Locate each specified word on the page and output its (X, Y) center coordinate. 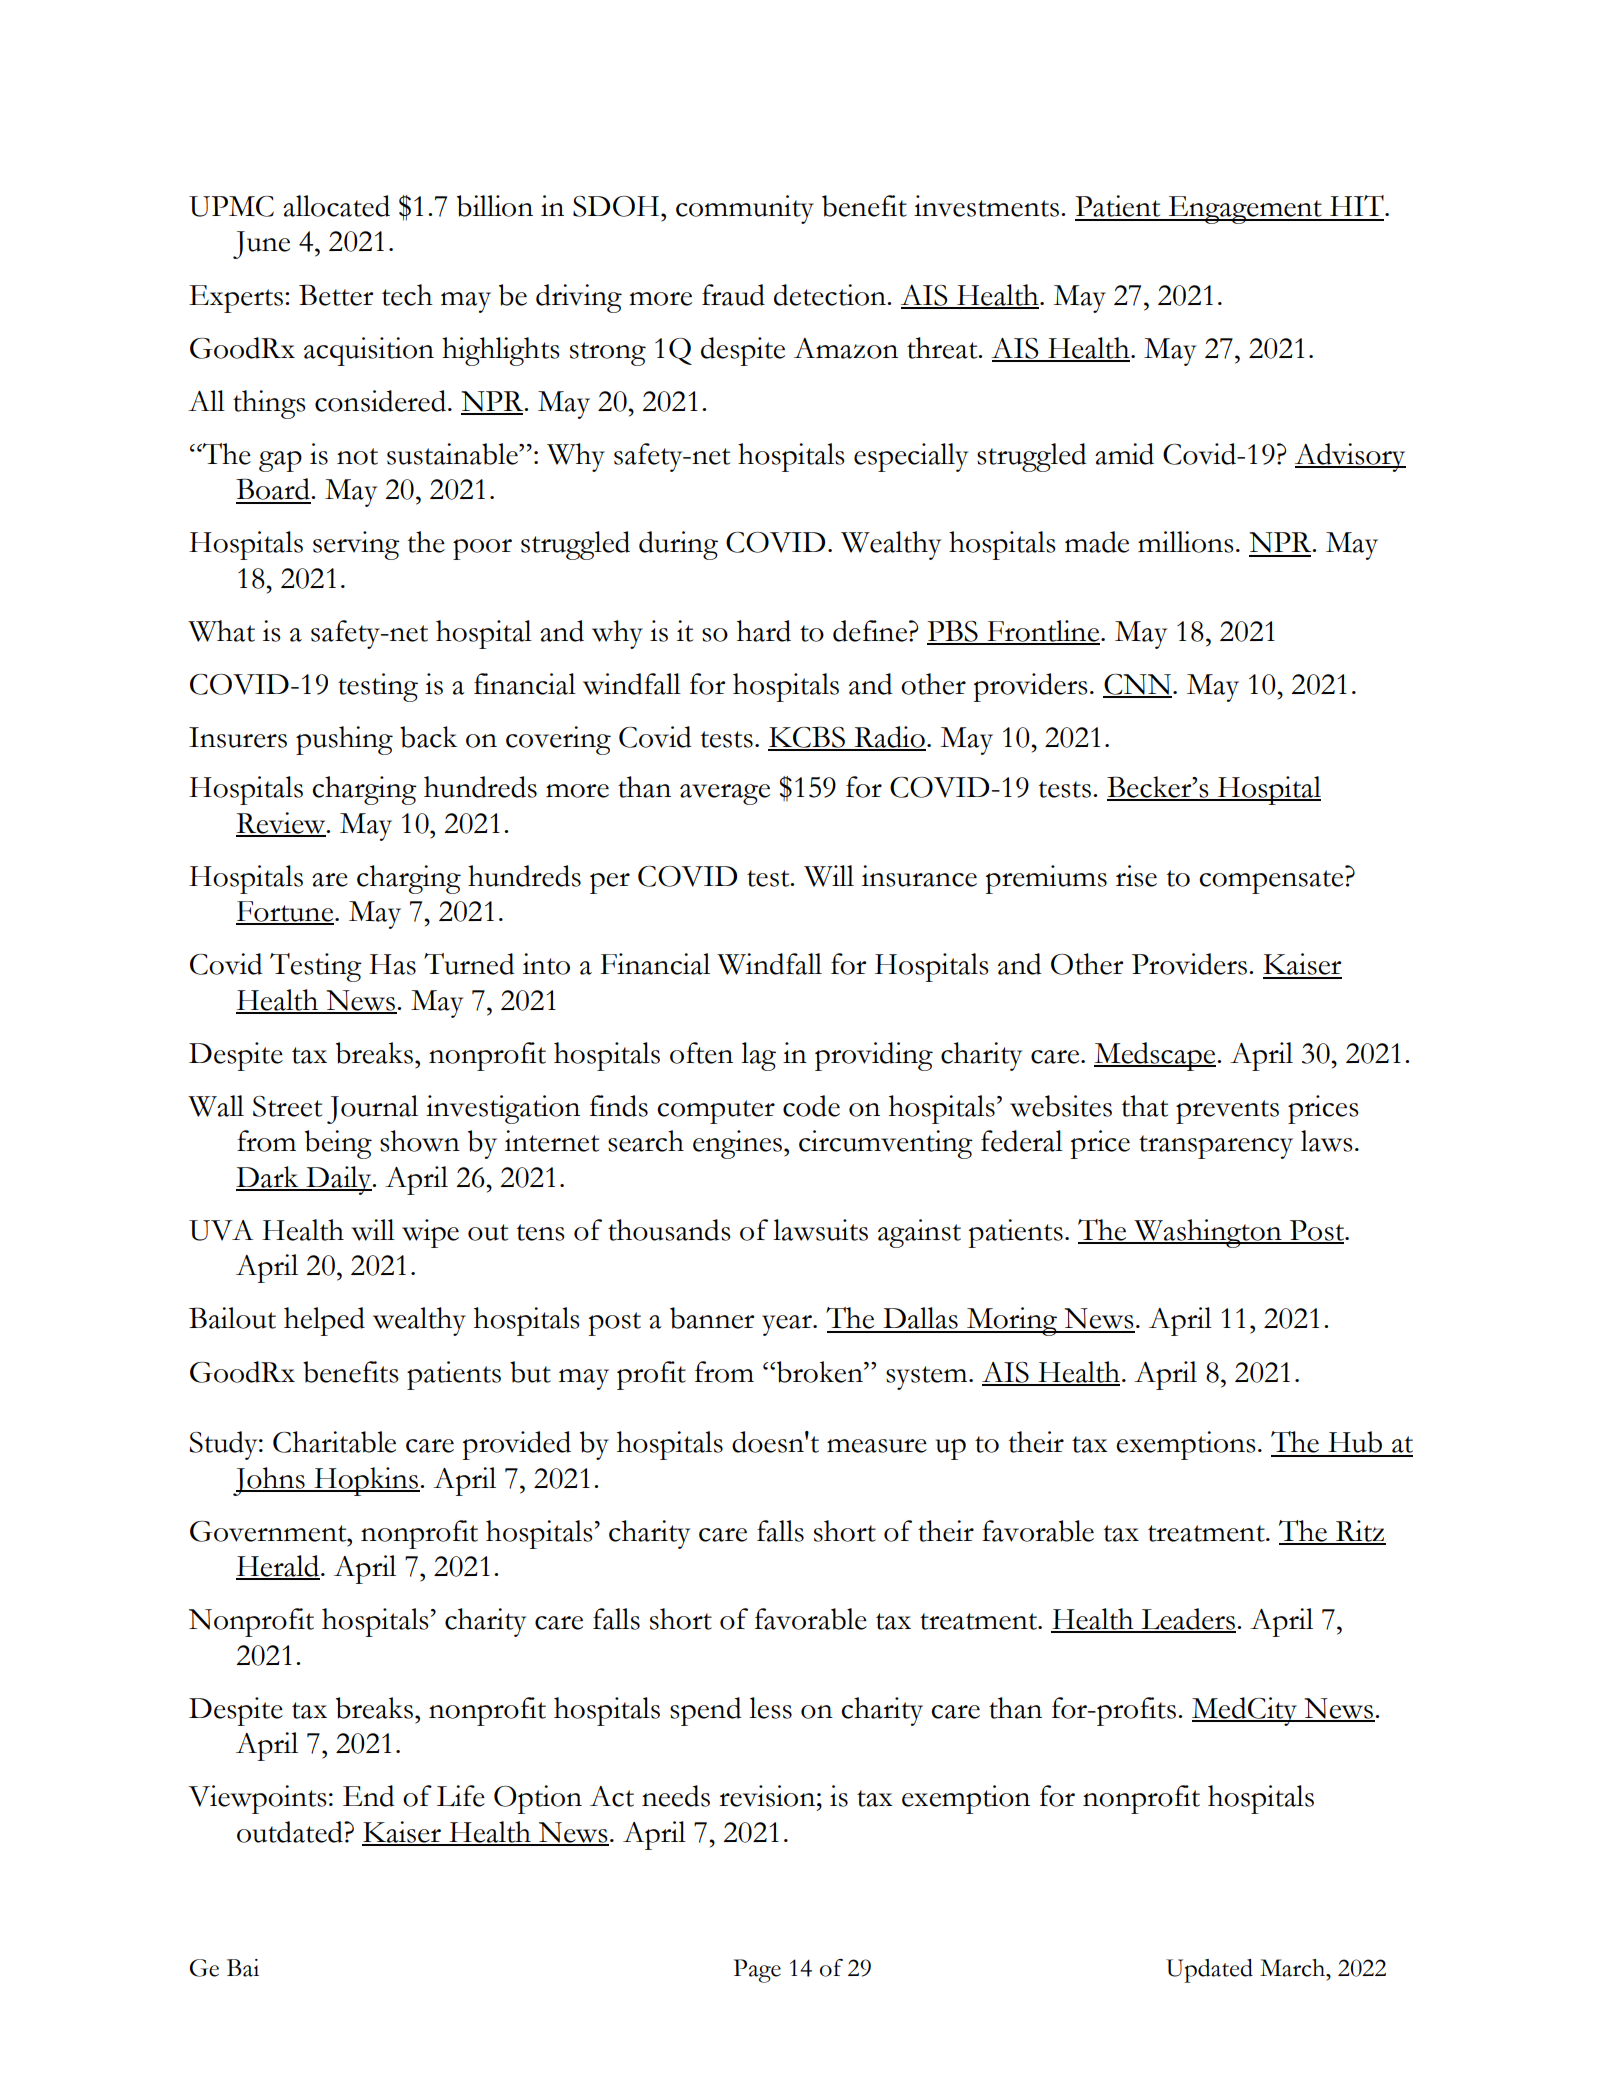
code (811, 1106)
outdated (291, 1832)
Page (757, 1971)
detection (831, 295)
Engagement (1245, 210)
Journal (372, 1109)
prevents (1227, 1112)
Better (336, 295)
